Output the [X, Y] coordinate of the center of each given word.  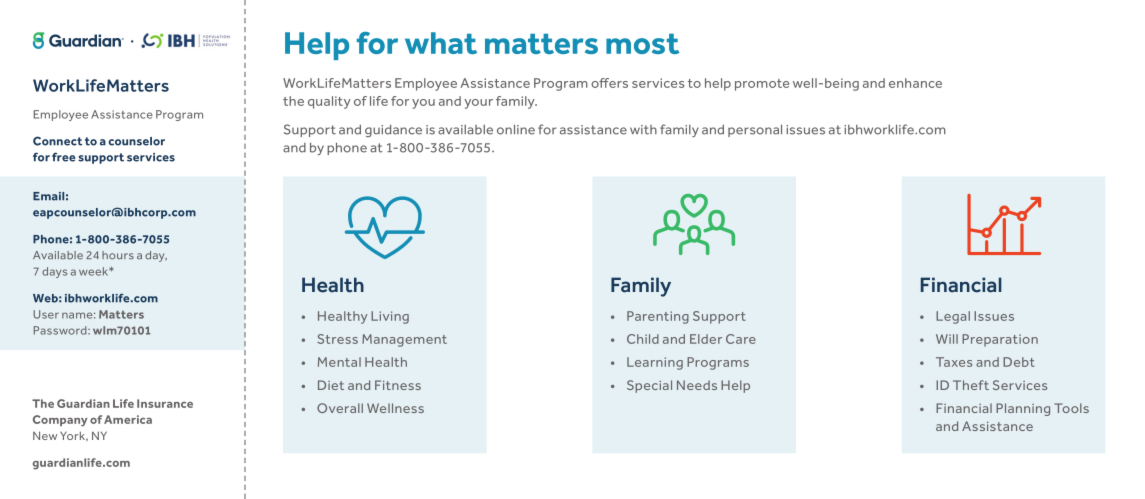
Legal [953, 317]
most [643, 44]
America [128, 419]
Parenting [658, 317]
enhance [915, 83]
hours [118, 255]
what [441, 43]
